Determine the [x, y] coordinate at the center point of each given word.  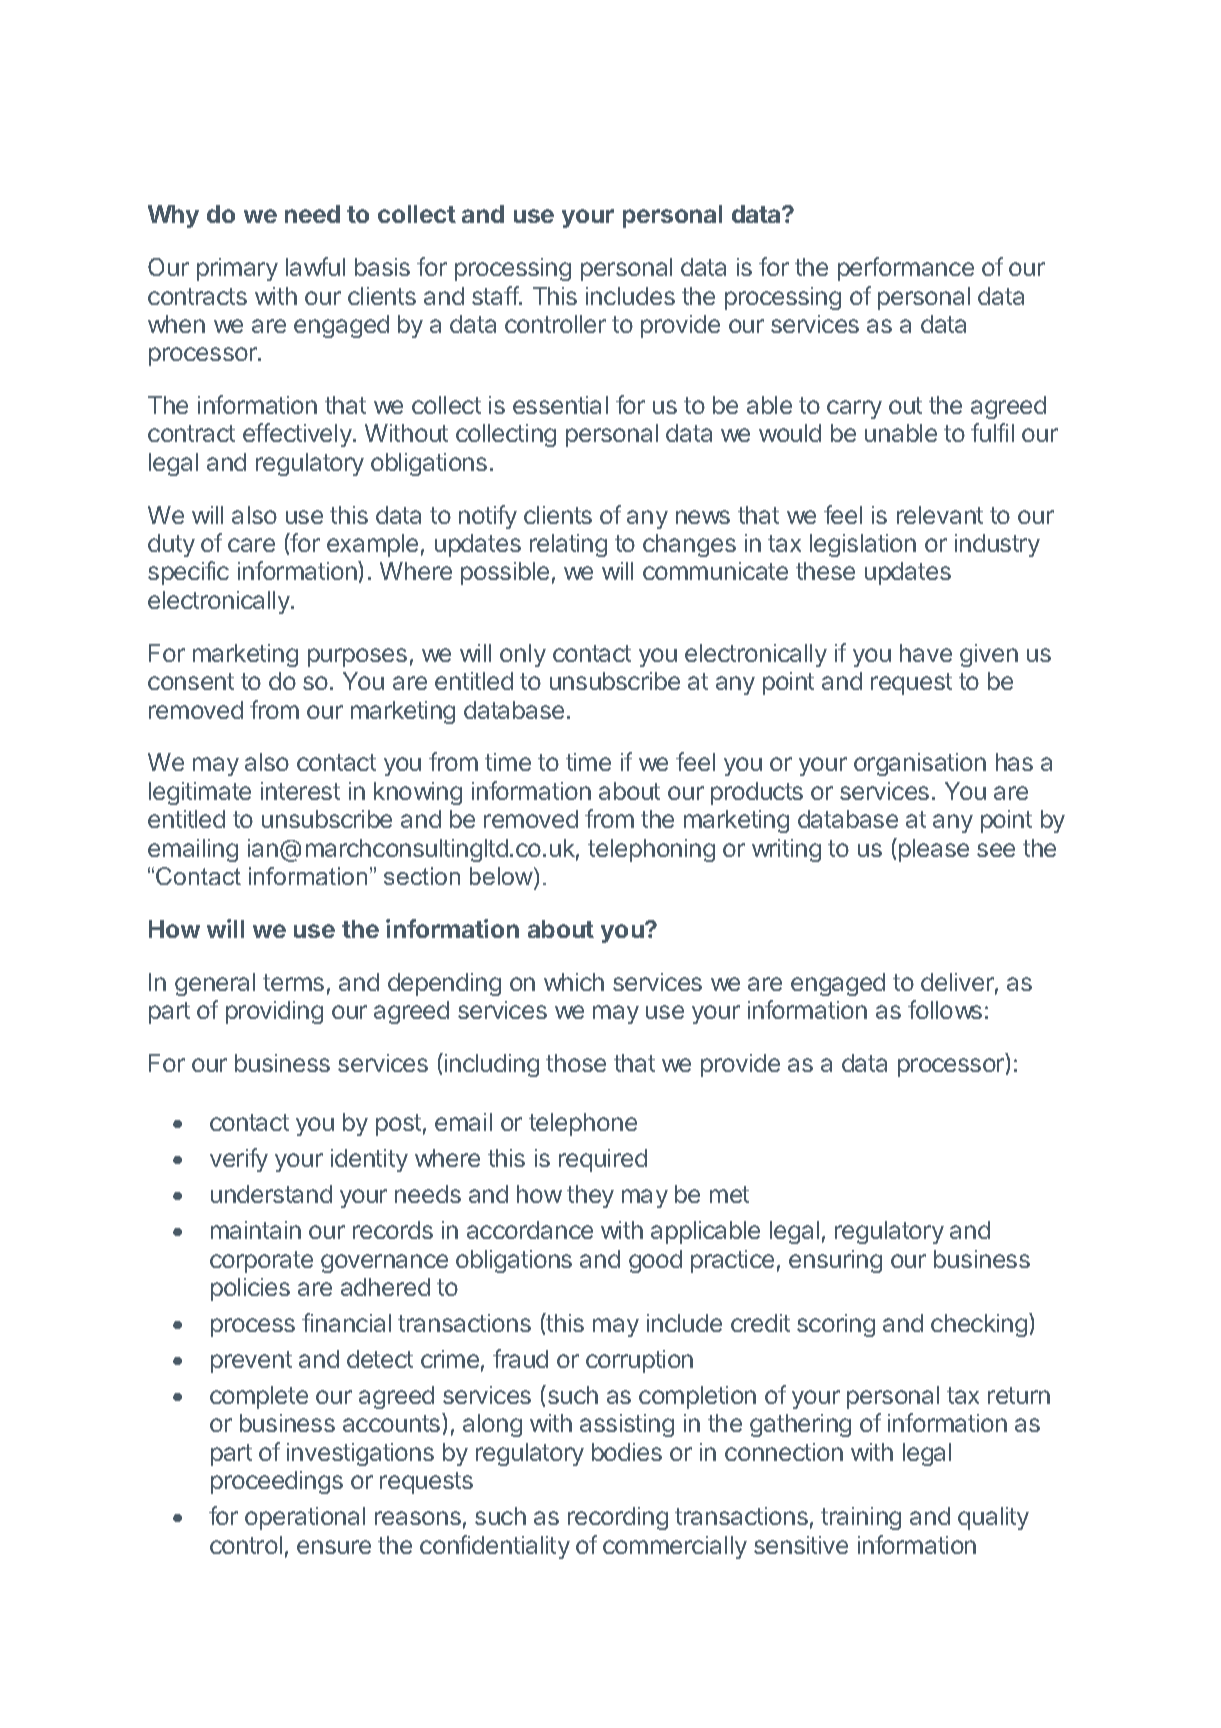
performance [906, 269]
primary [237, 269]
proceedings [277, 1482]
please [932, 850]
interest [300, 791]
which [574, 982]
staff [496, 295]
